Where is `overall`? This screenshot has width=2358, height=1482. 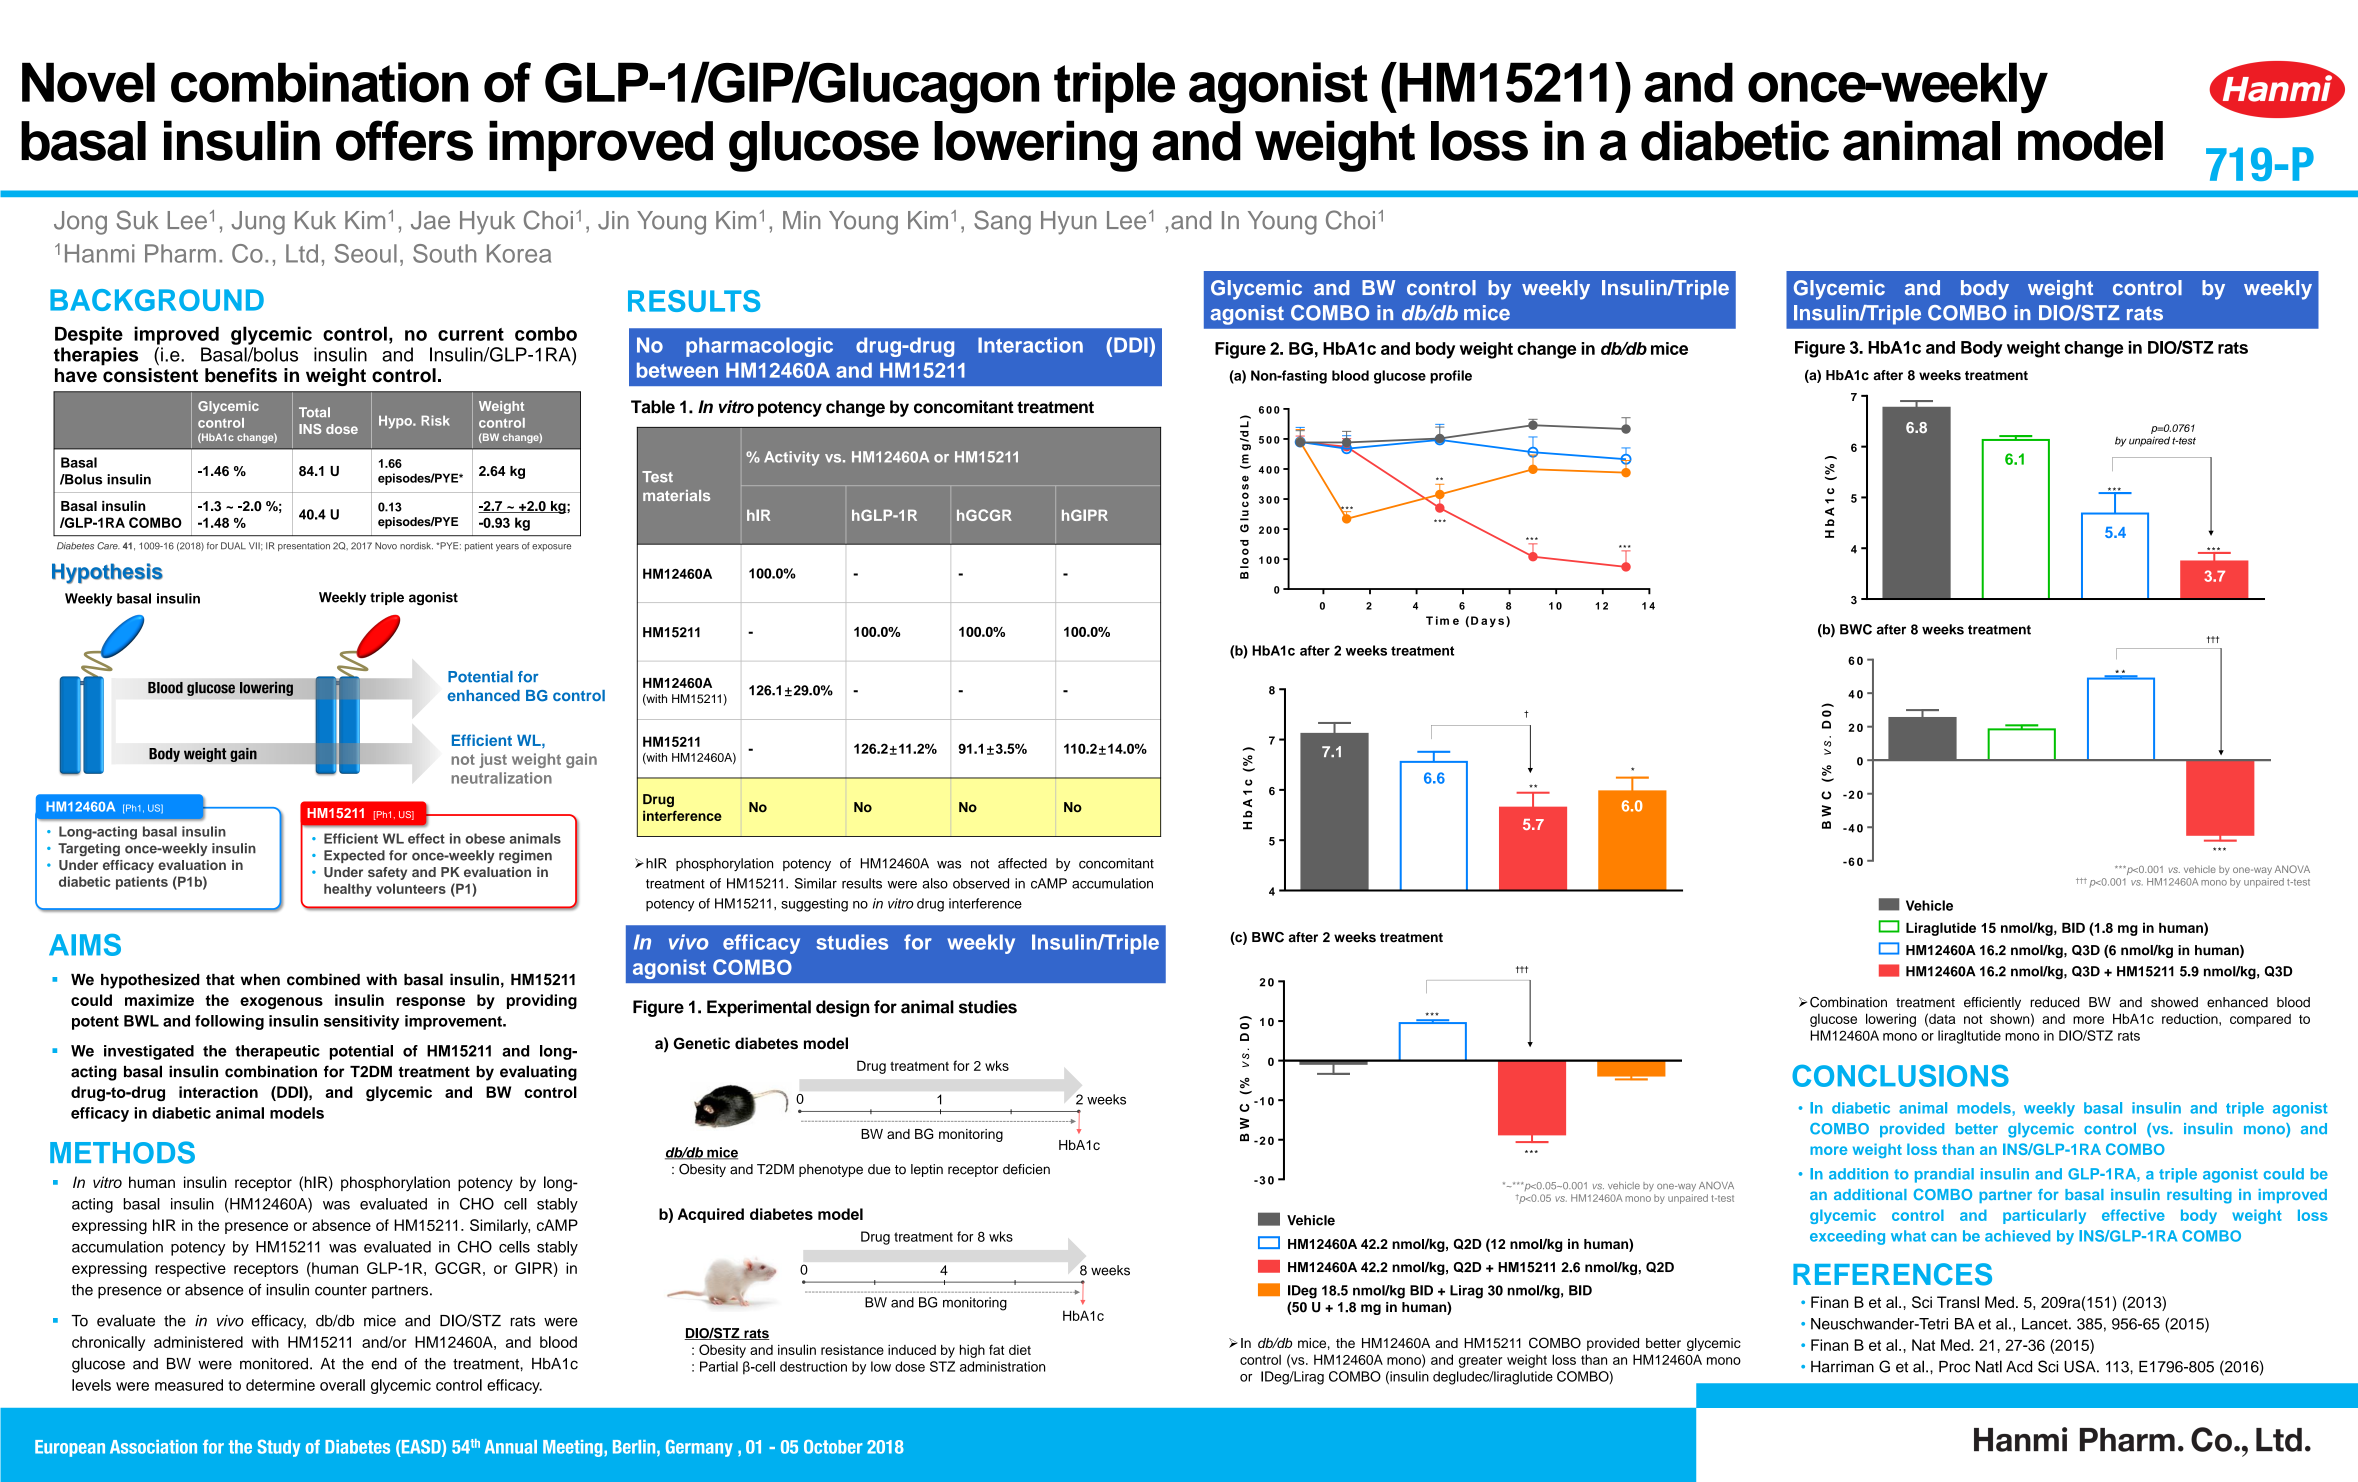 overall is located at coordinates (342, 1385).
